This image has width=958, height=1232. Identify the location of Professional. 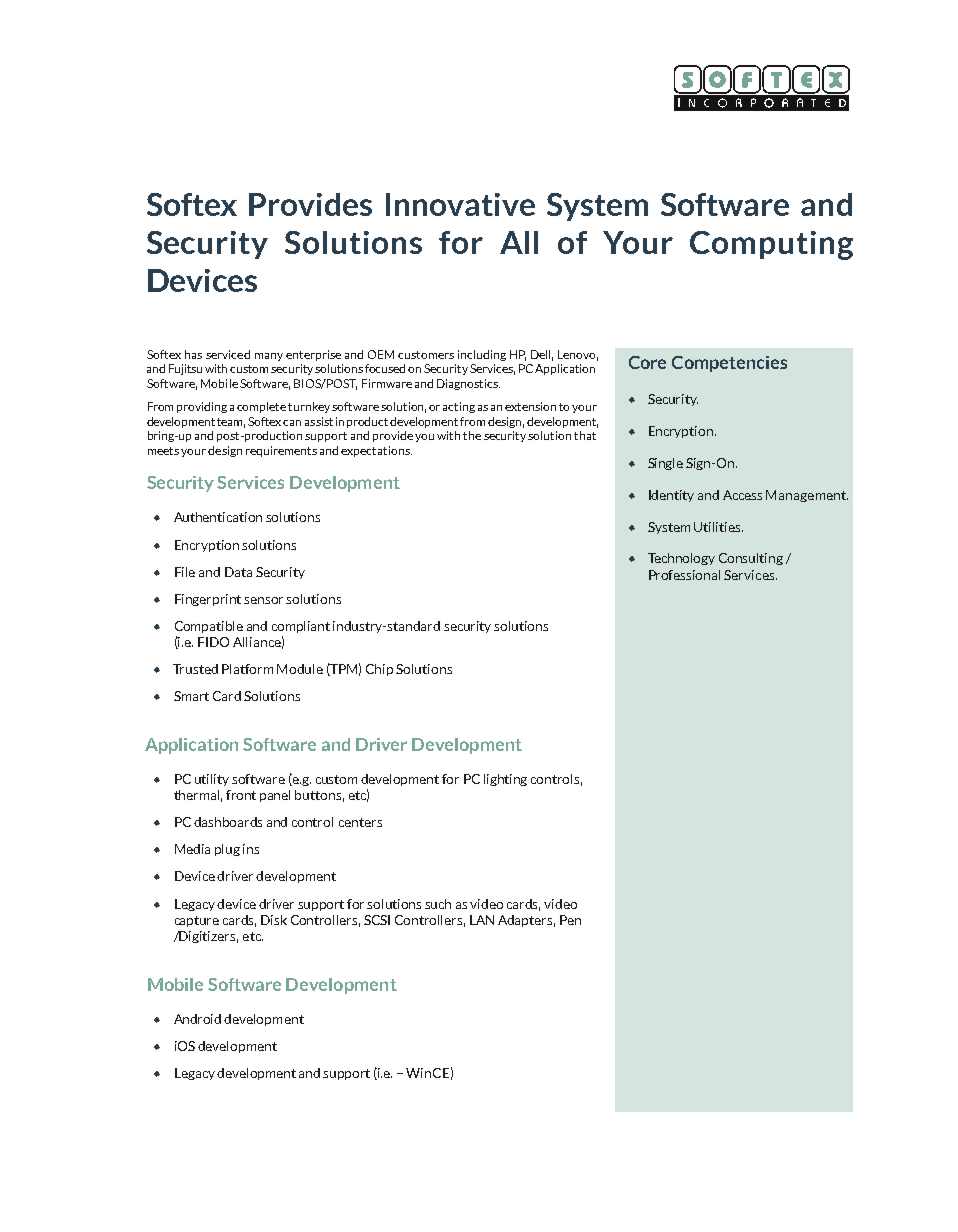
(684, 575).
